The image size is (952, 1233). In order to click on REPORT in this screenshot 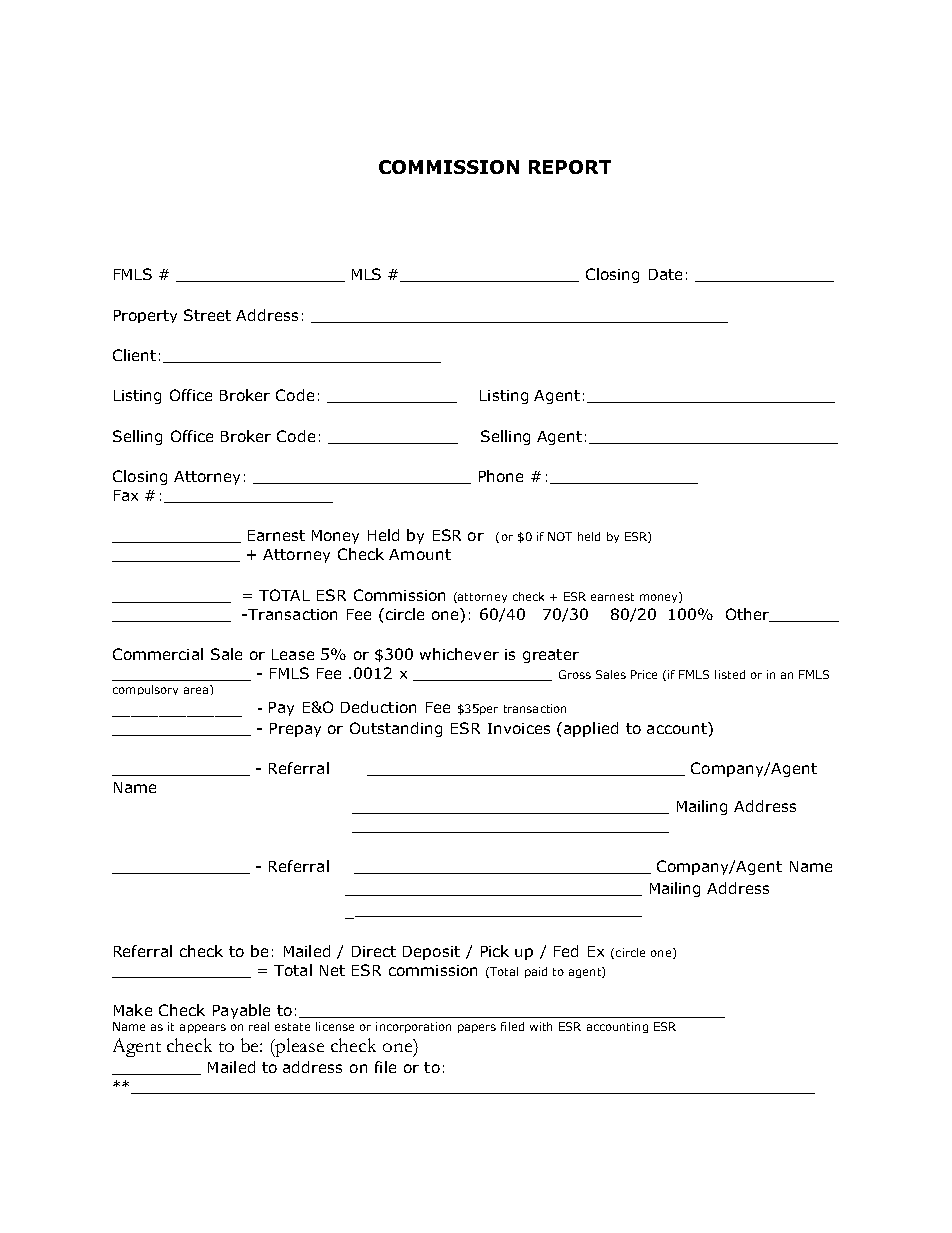, I will do `click(570, 167)`.
